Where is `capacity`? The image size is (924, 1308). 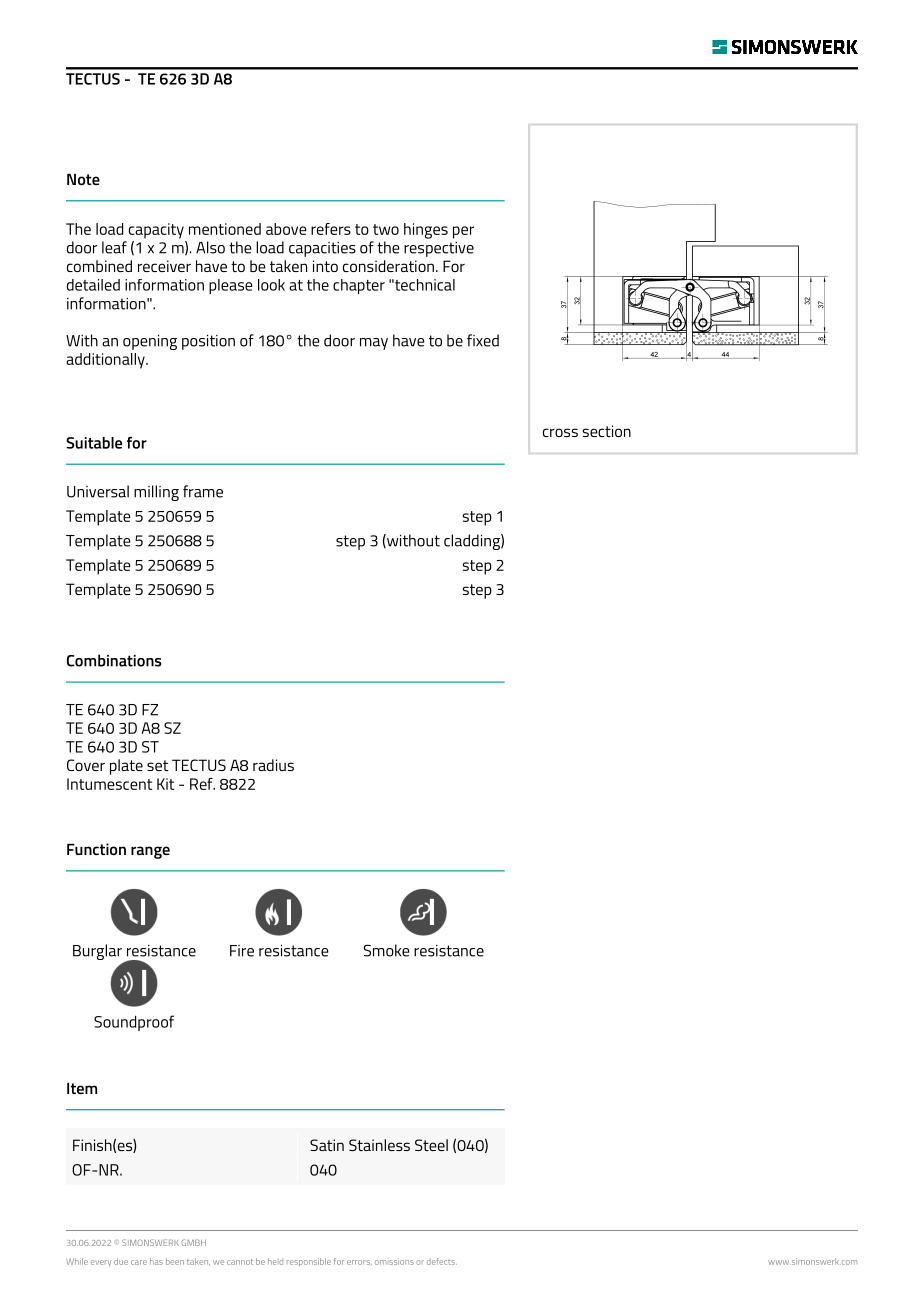 capacity is located at coordinates (156, 231).
